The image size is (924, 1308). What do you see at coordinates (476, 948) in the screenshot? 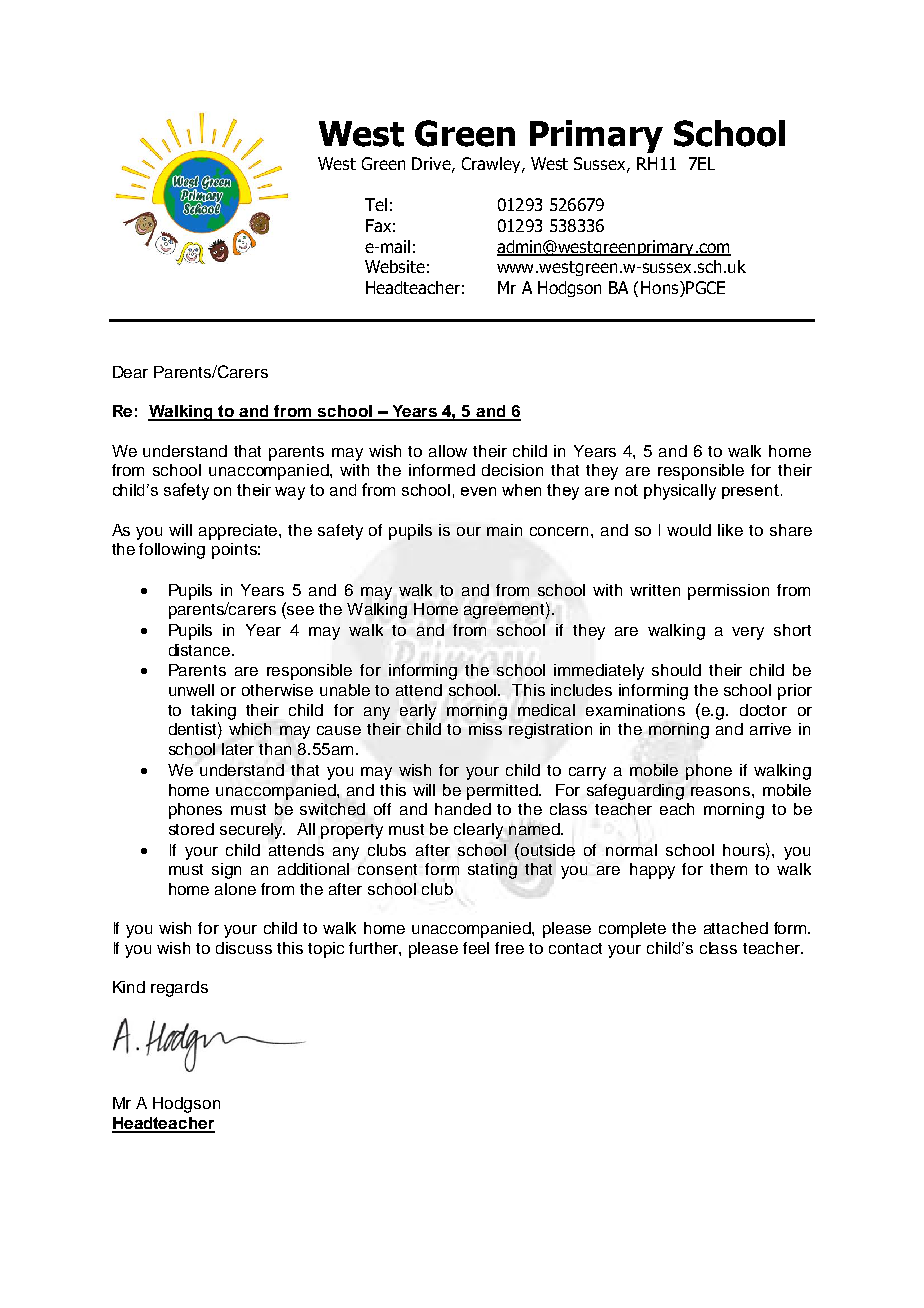
I see `feel` at bounding box center [476, 948].
